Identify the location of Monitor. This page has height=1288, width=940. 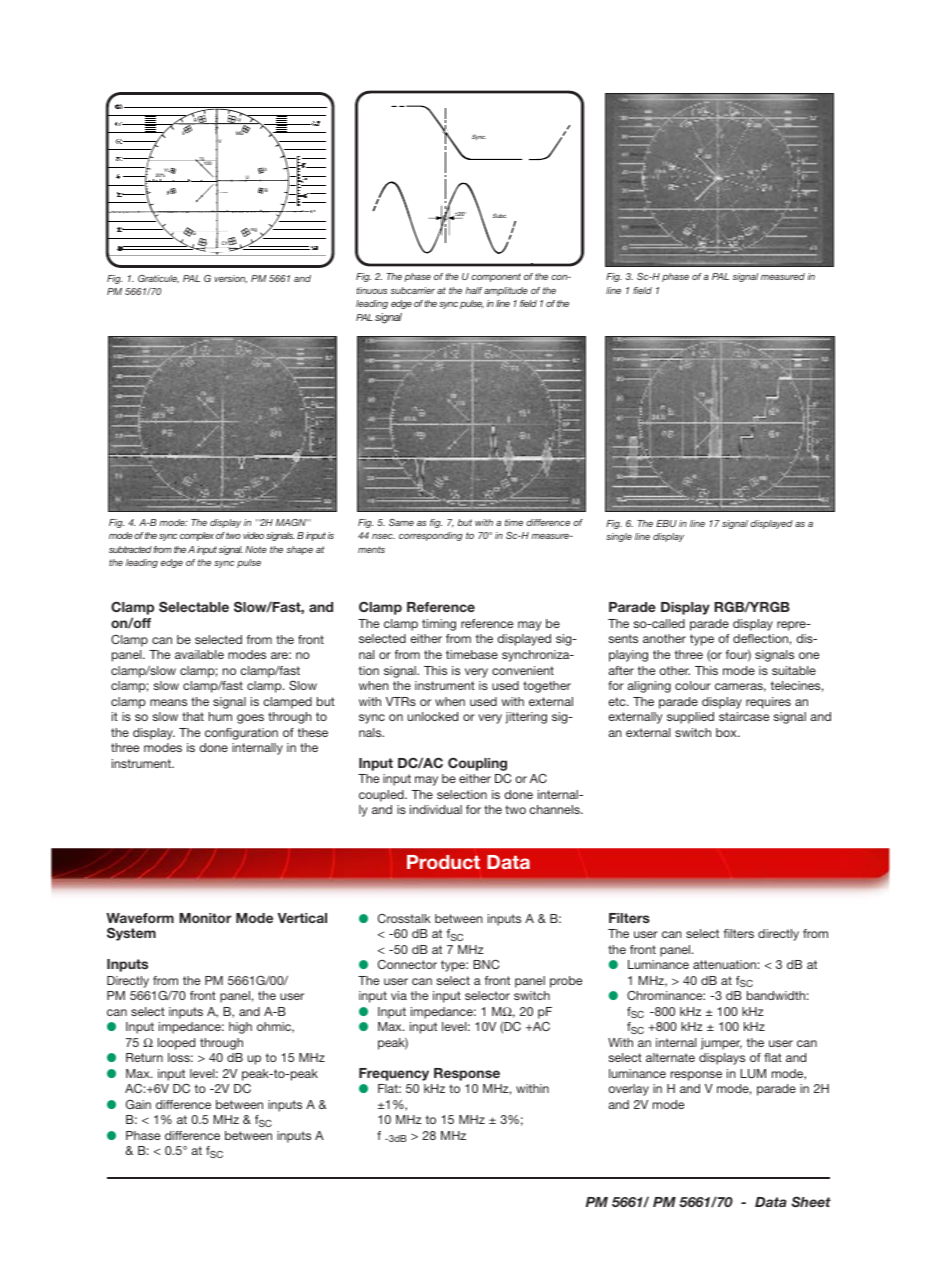
(205, 918).
